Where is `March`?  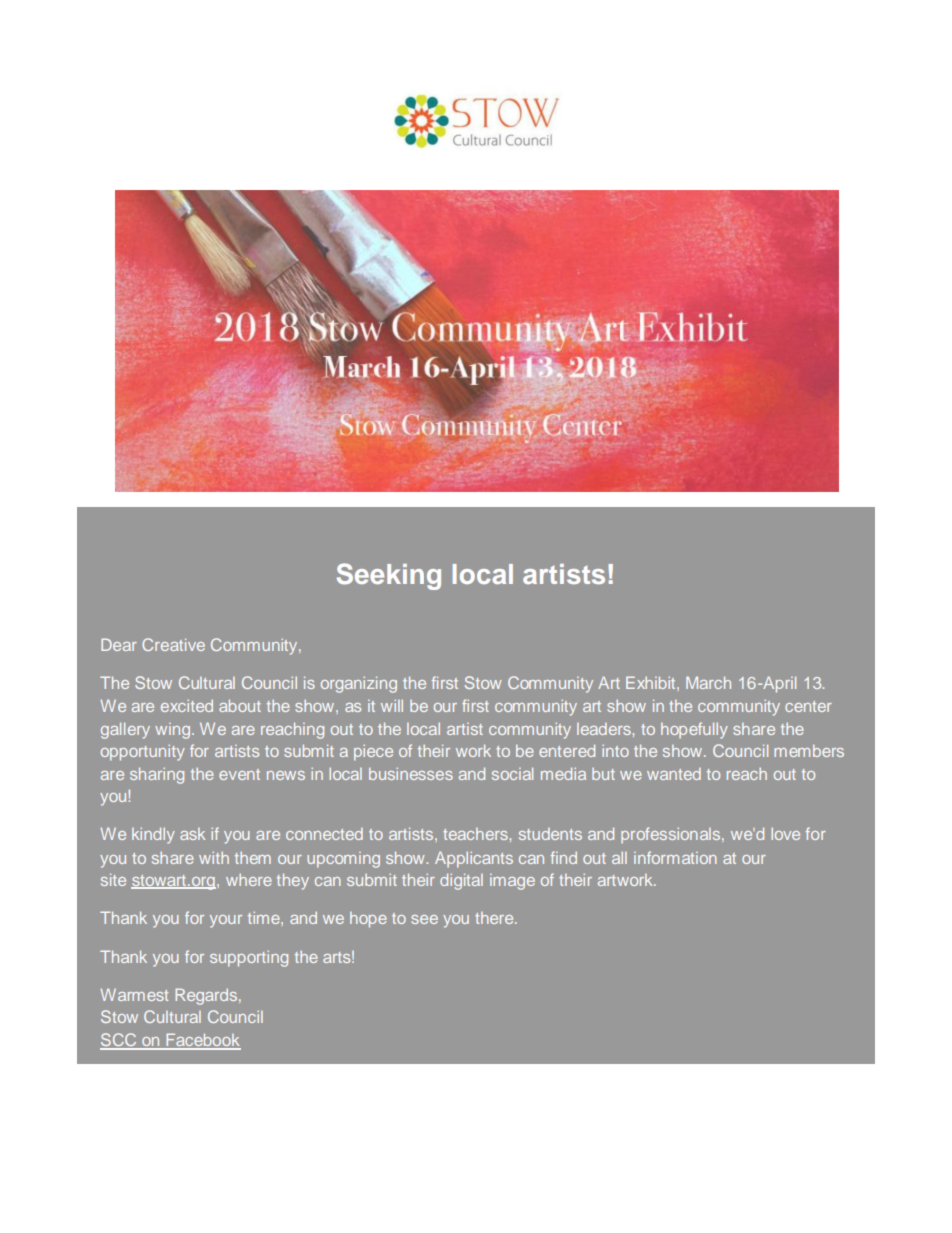
March is located at coordinates (708, 682).
